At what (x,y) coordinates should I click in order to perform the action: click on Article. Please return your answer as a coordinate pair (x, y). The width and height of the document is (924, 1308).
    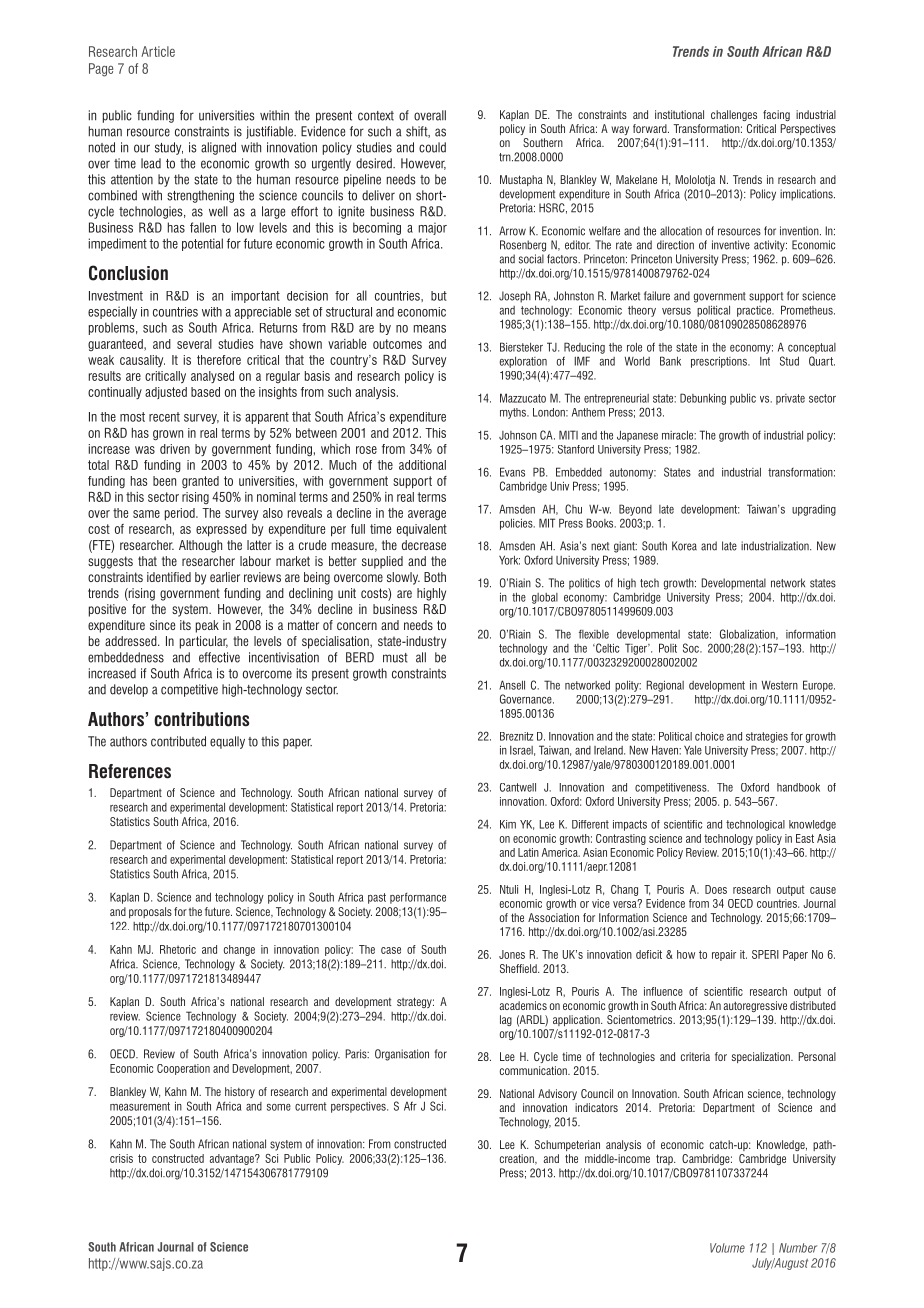
    Looking at the image, I should click on (158, 51).
